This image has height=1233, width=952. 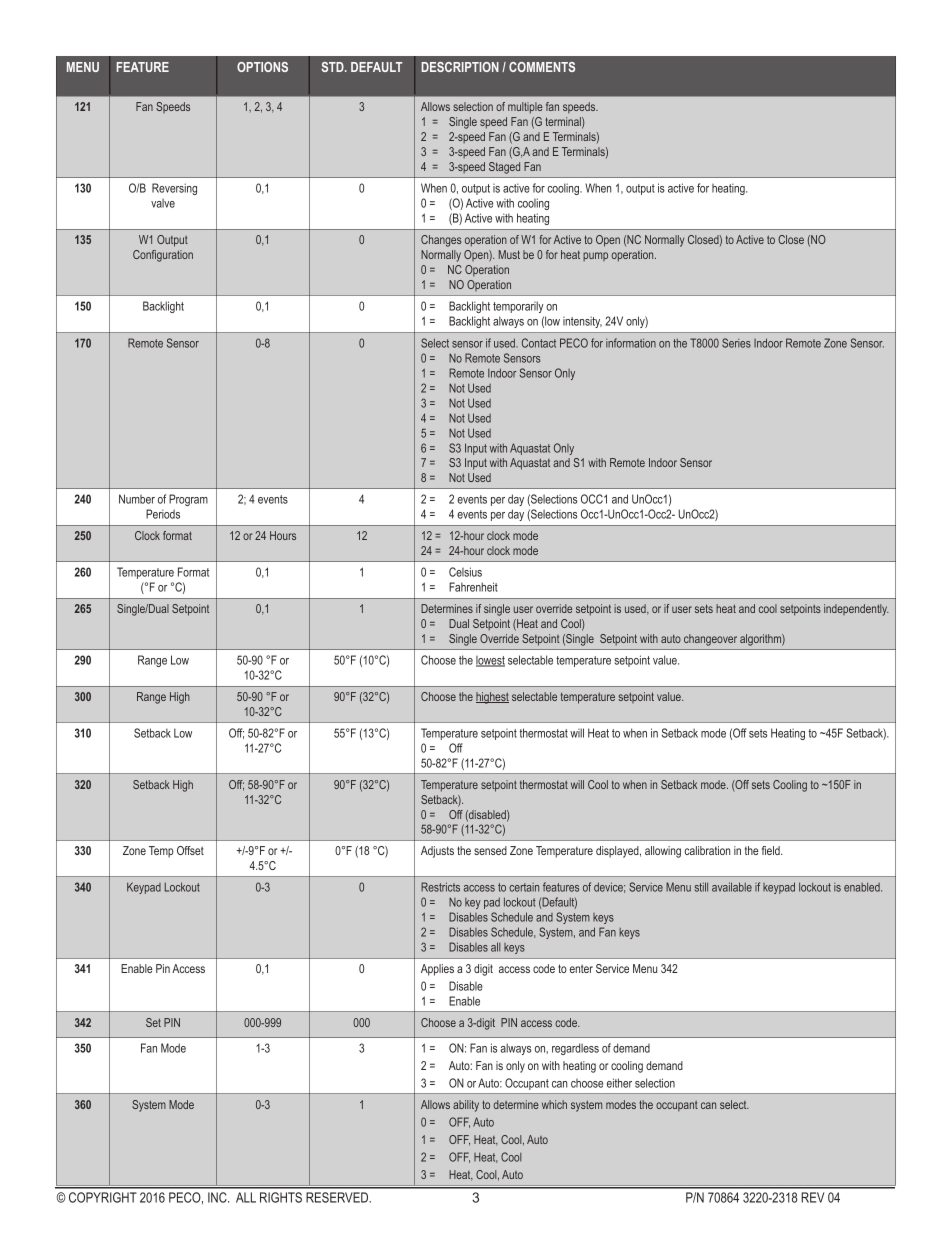 What do you see at coordinates (736, 343) in the image?
I see `Series` at bounding box center [736, 343].
